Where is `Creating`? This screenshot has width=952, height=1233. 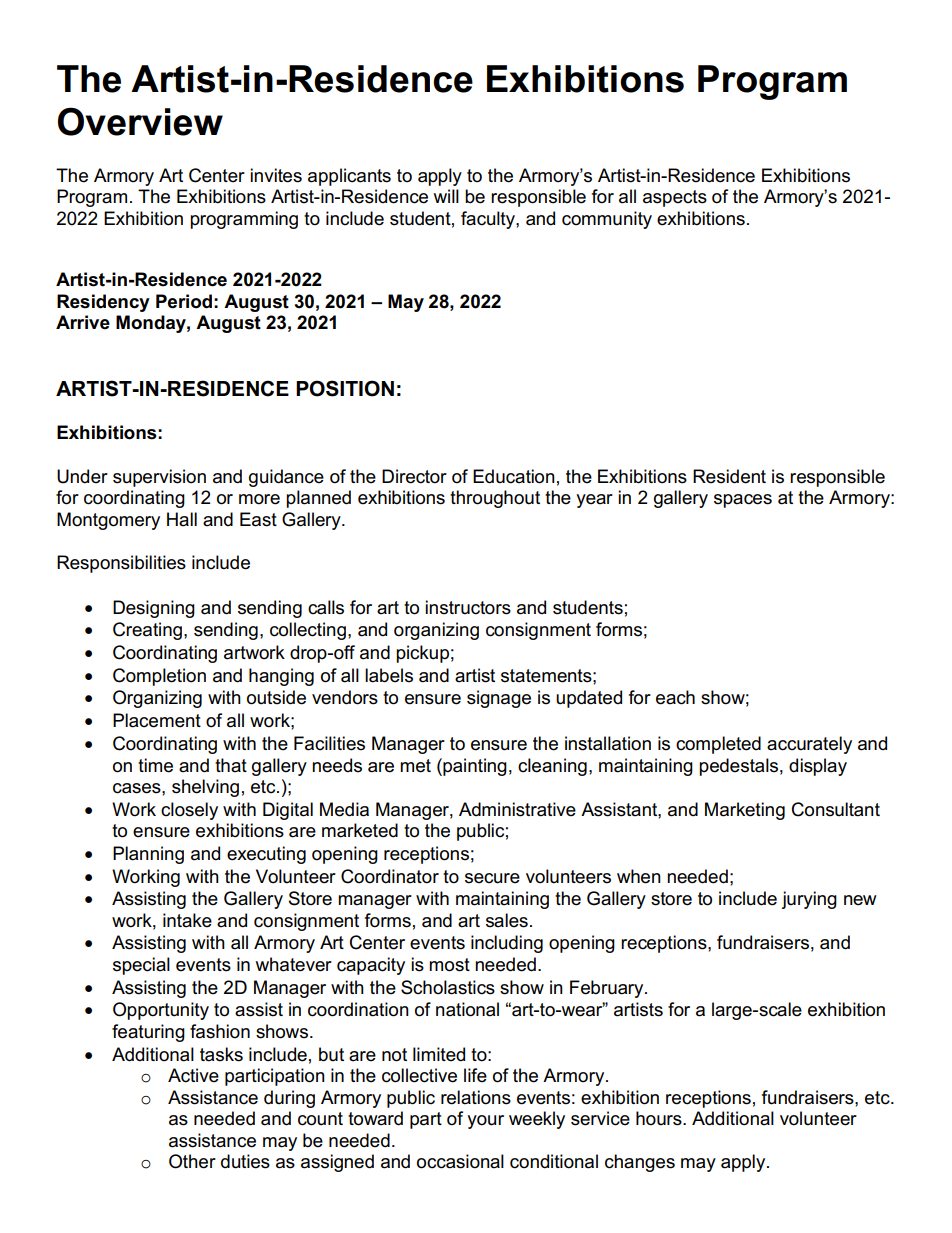 Creating is located at coordinates (147, 631).
